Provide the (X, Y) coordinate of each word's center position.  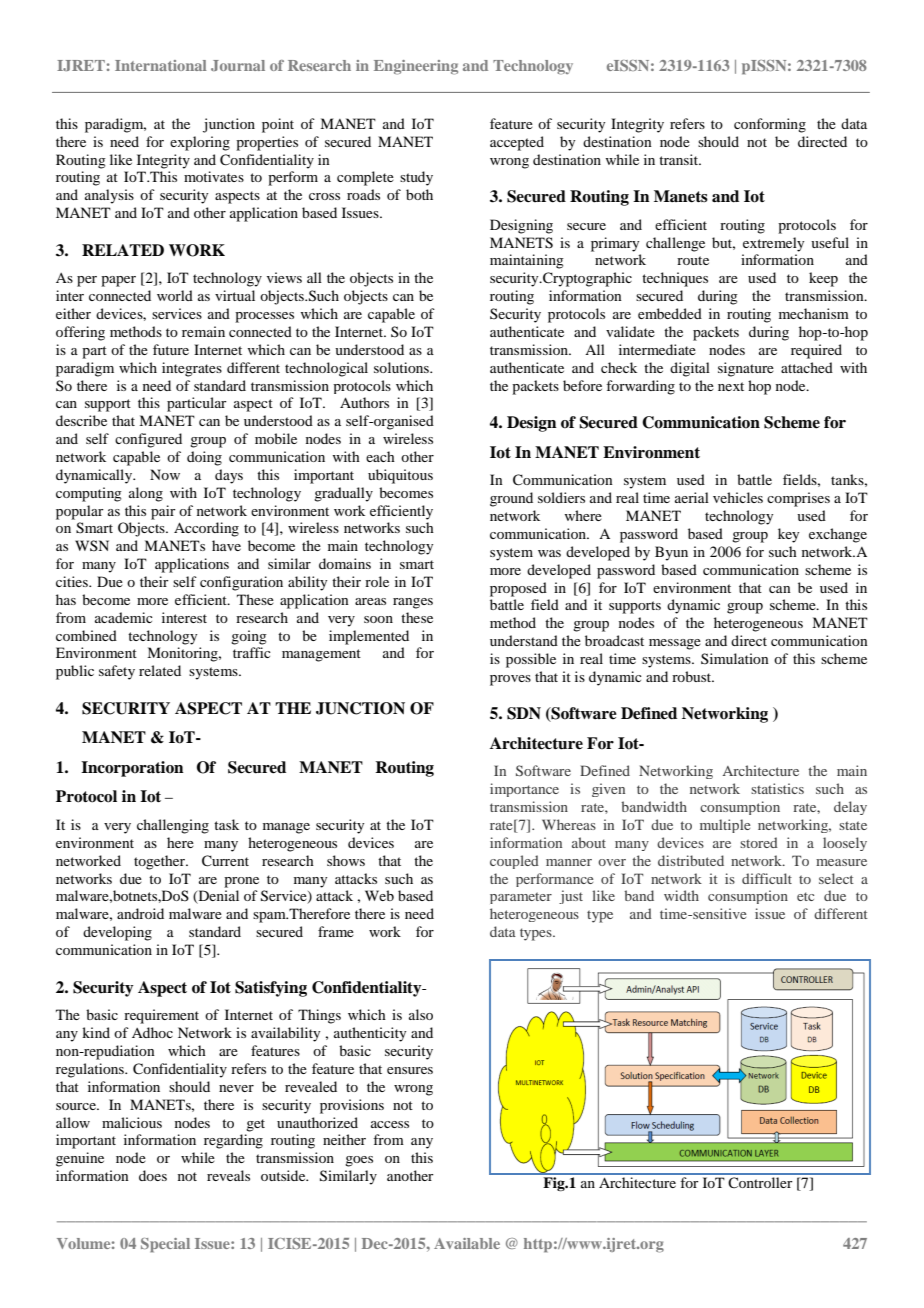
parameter (521, 898)
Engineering (416, 67)
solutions (402, 367)
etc (805, 896)
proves (510, 680)
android (140, 913)
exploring (200, 143)
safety (117, 672)
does (153, 1175)
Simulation (735, 658)
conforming (770, 125)
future (171, 349)
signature (746, 369)
